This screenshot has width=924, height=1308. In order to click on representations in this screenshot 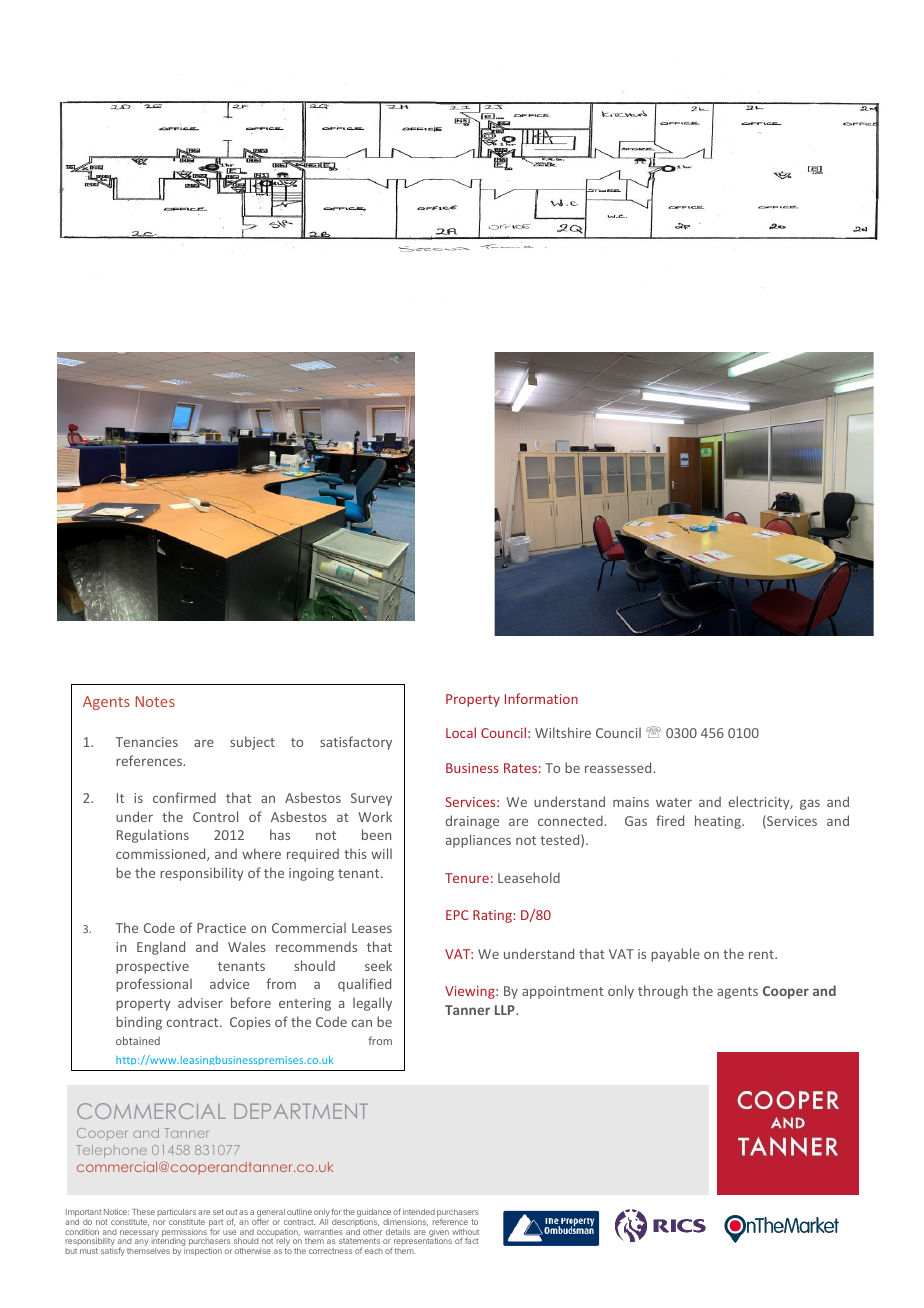, I will do `click(422, 1242)`.
